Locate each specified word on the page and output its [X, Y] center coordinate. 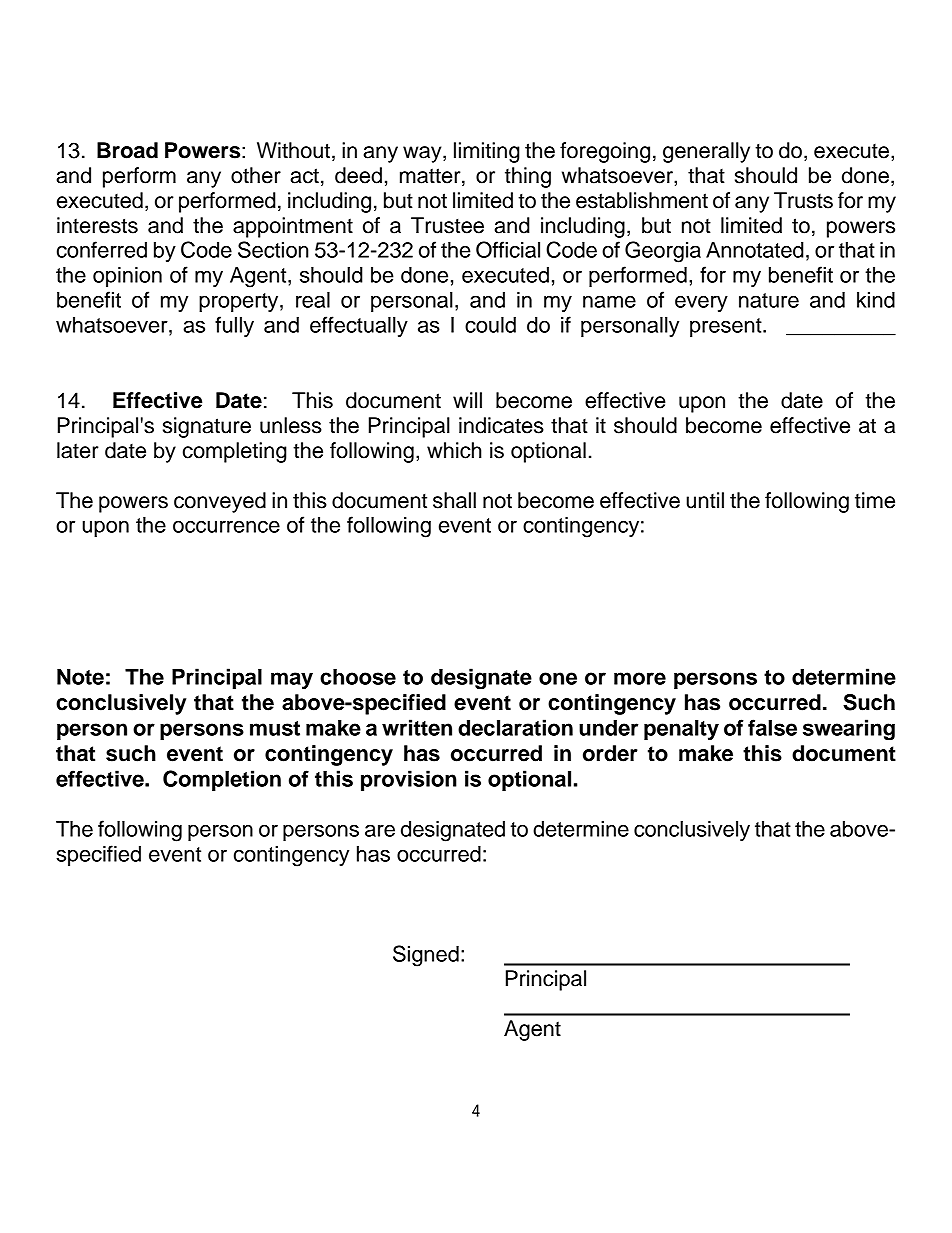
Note [80, 677]
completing [235, 452]
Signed [426, 956]
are [380, 830]
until [705, 500]
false [772, 727]
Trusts [803, 200]
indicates [501, 425]
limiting [487, 152]
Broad [127, 150]
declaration [515, 727]
